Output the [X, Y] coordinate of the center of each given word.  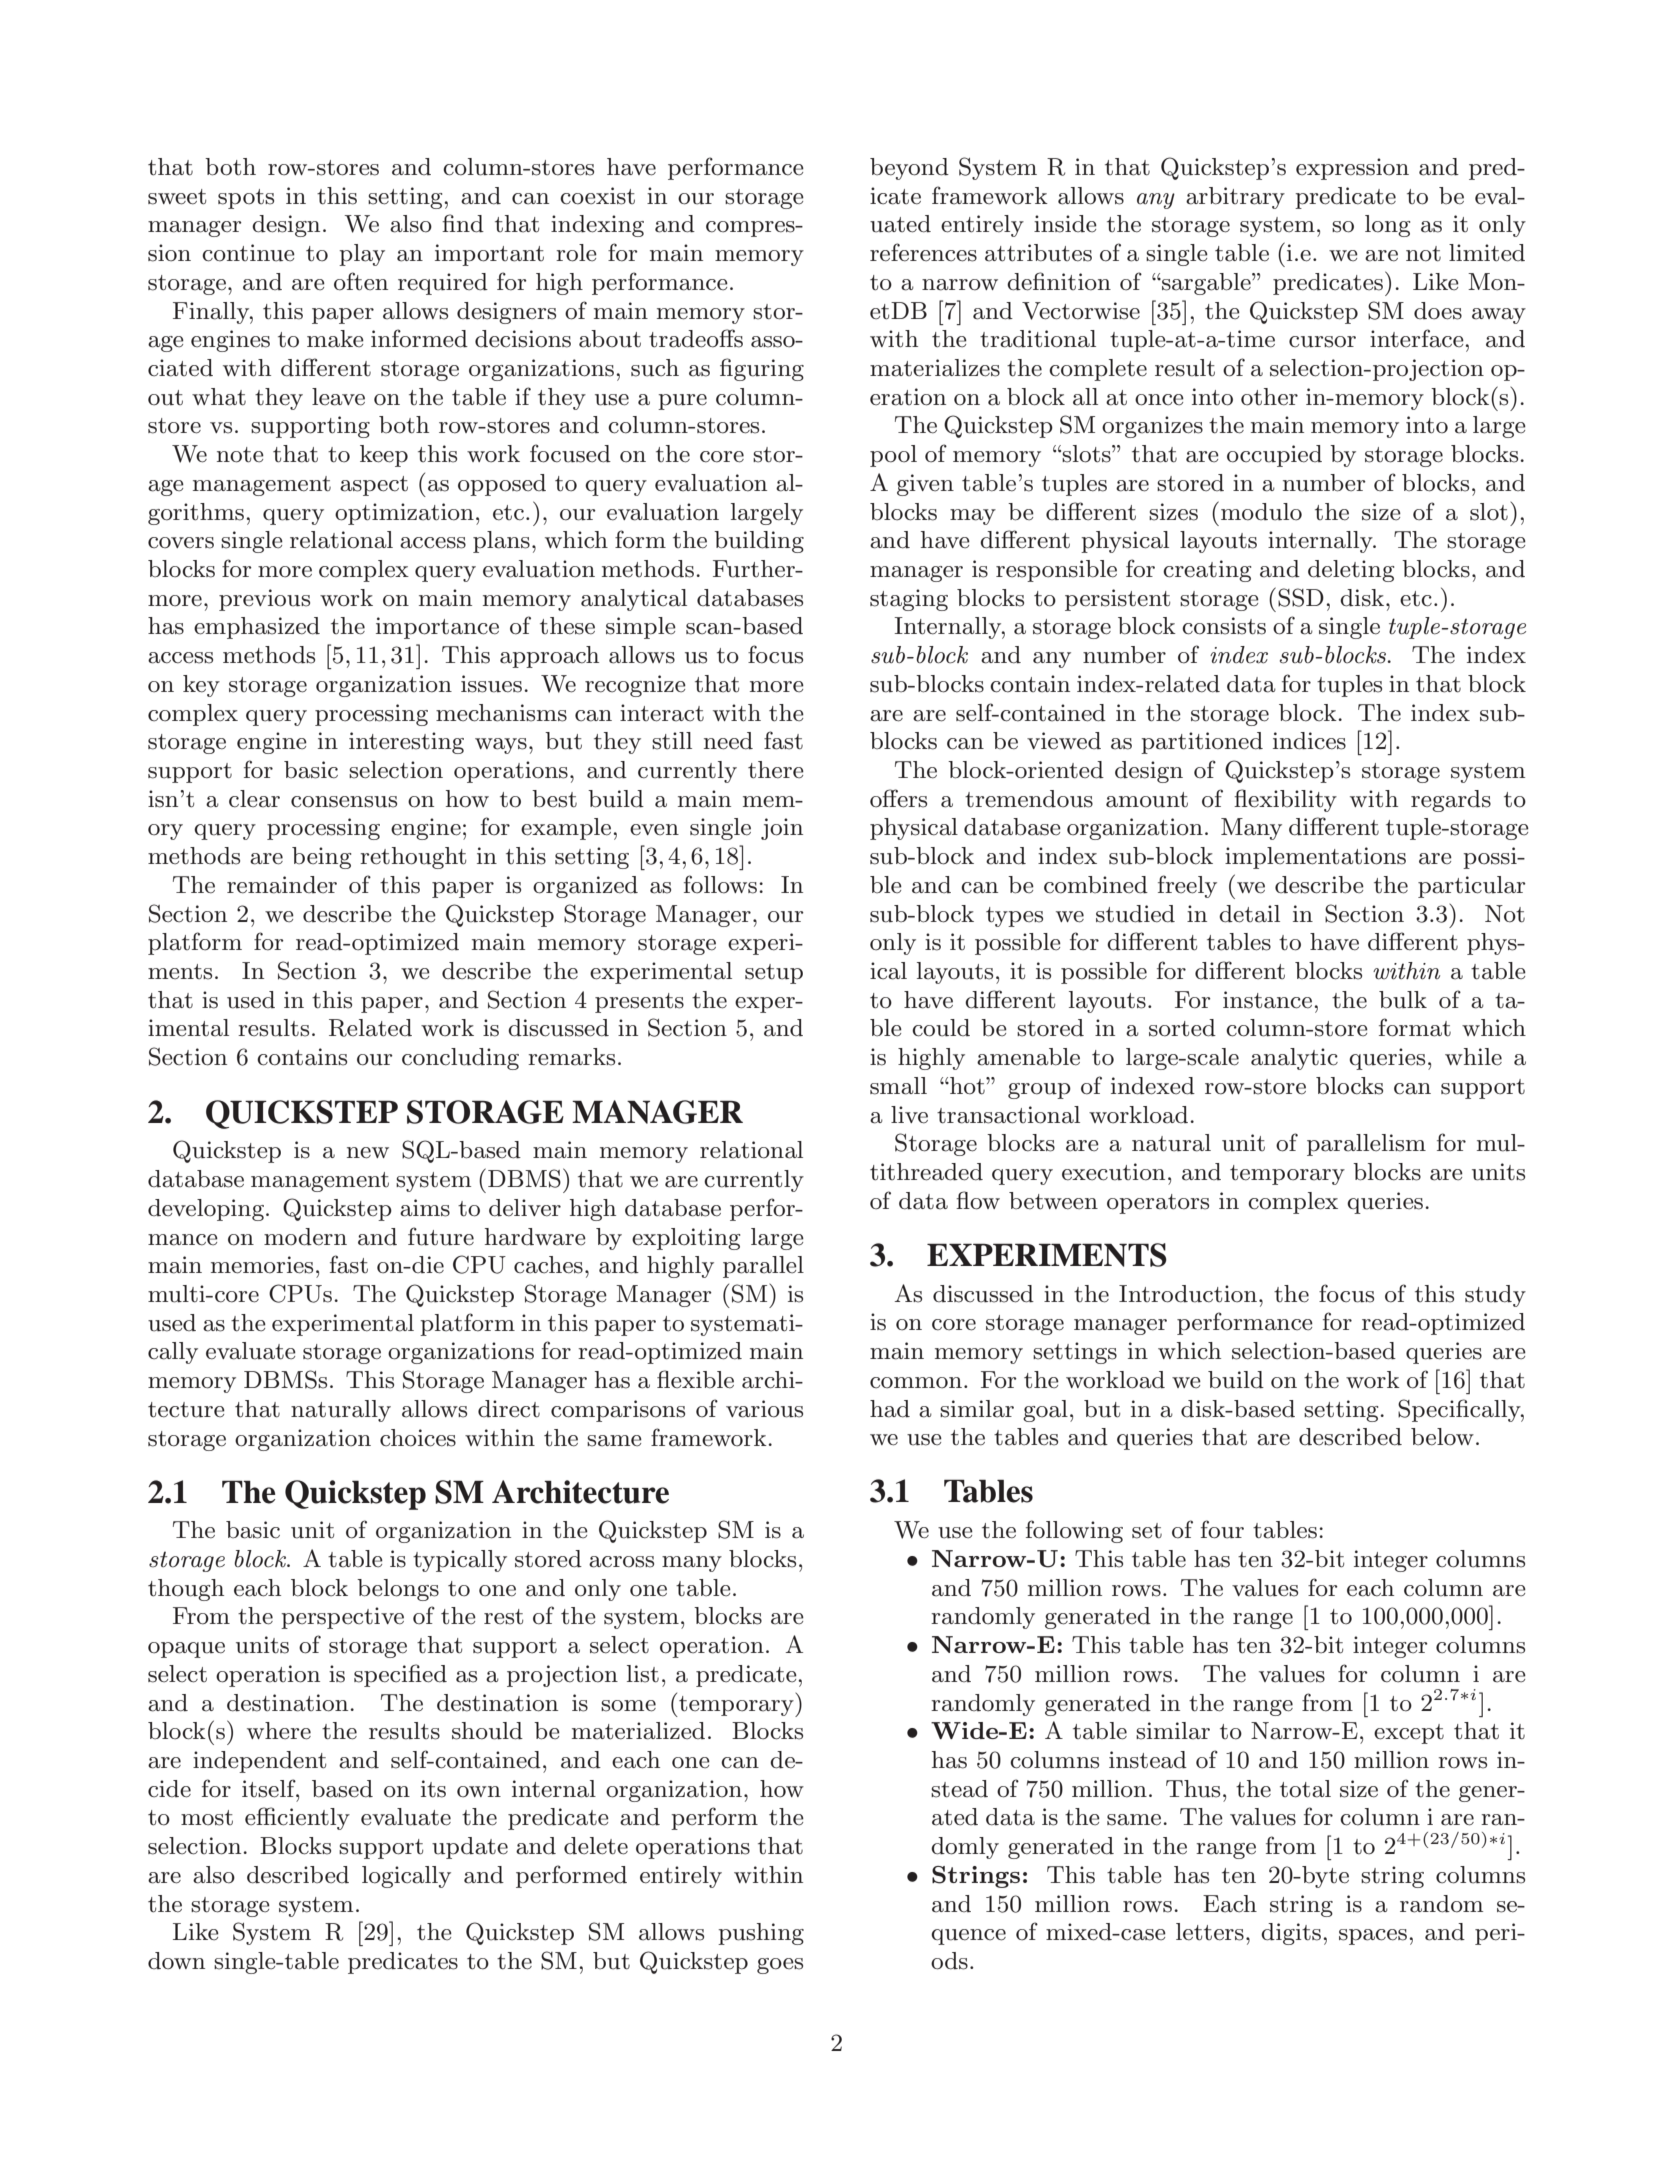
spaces [1373, 1937]
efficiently [297, 1818]
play [362, 255]
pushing [761, 1934]
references [923, 252]
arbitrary [1235, 198]
